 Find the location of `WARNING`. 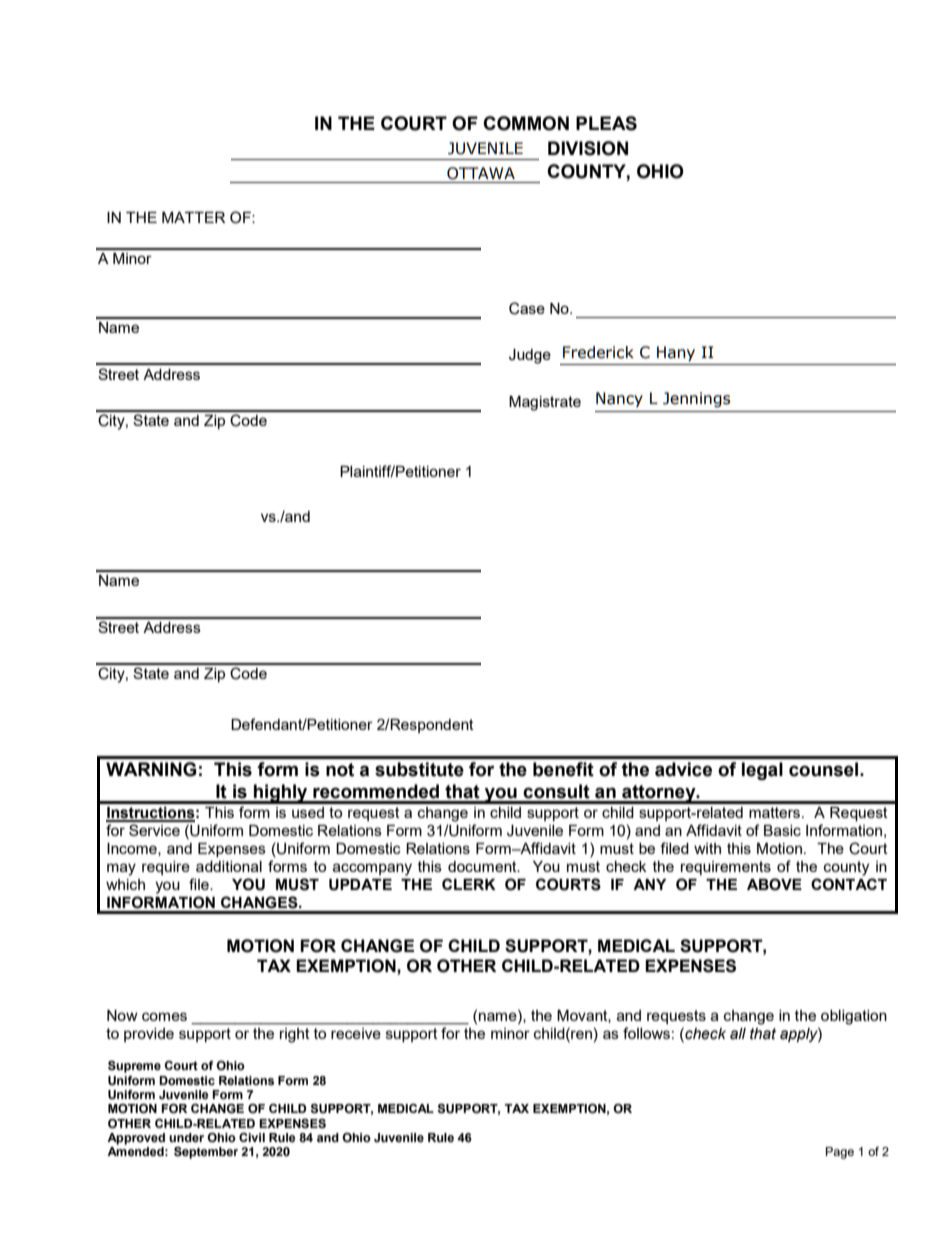

WARNING is located at coordinates (151, 769).
